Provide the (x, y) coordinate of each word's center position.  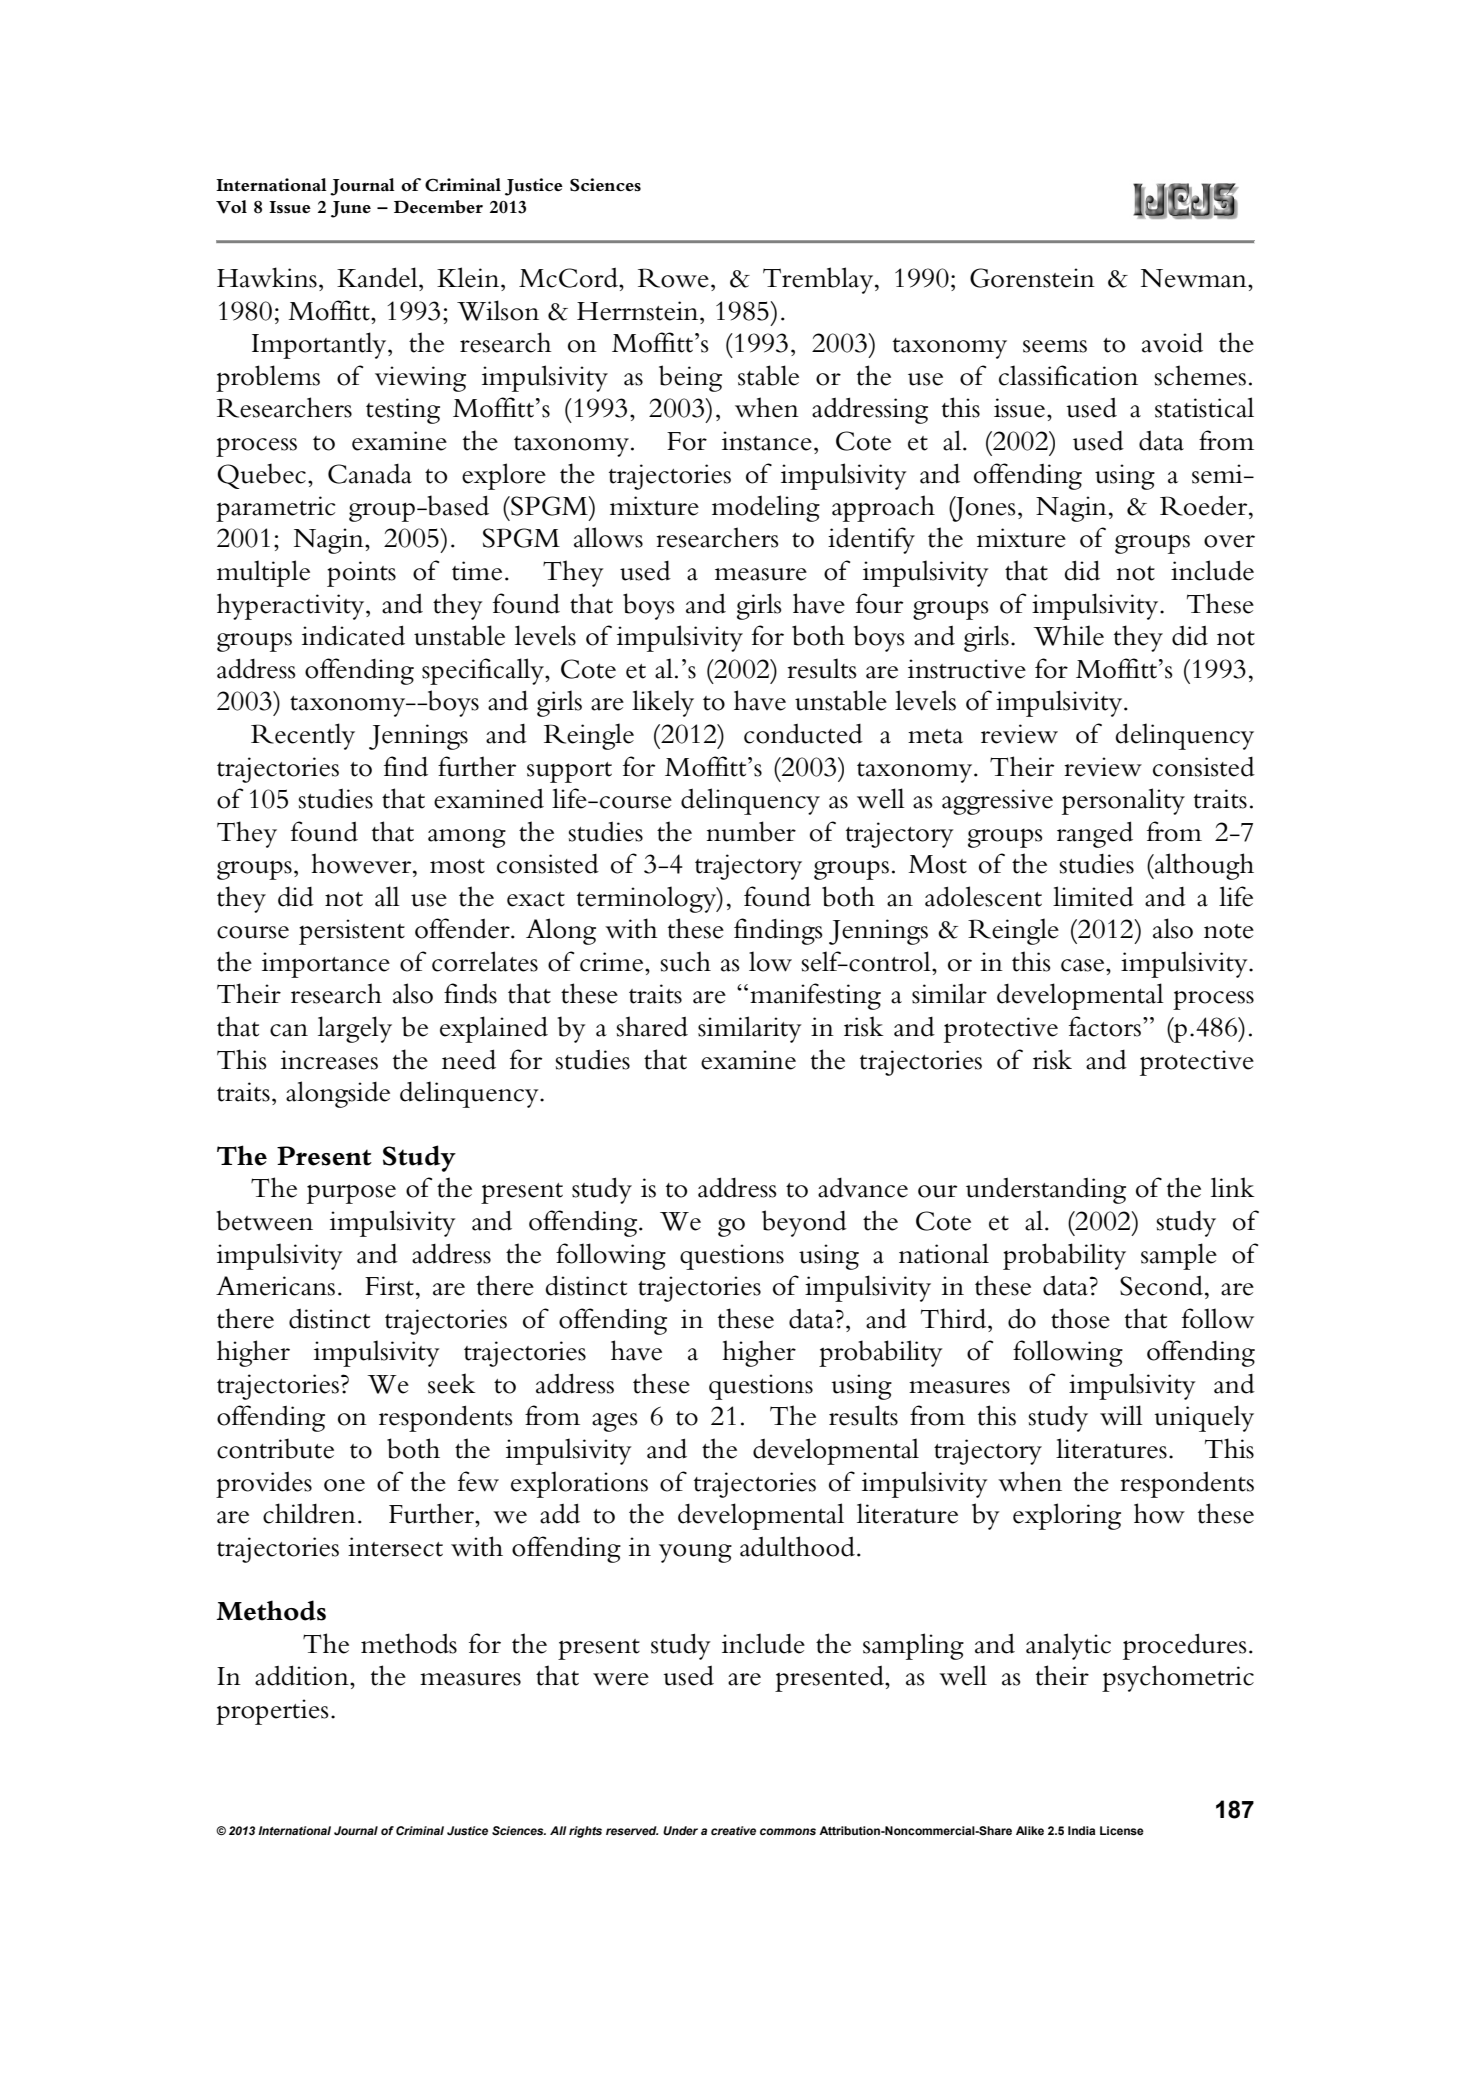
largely (355, 1029)
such (686, 961)
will (1121, 1415)
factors (1105, 1026)
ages (614, 1422)
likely (663, 703)
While (1068, 635)
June (351, 209)
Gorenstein (1032, 278)
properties (272, 1712)
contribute (275, 1448)
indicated (353, 635)
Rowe (673, 278)
